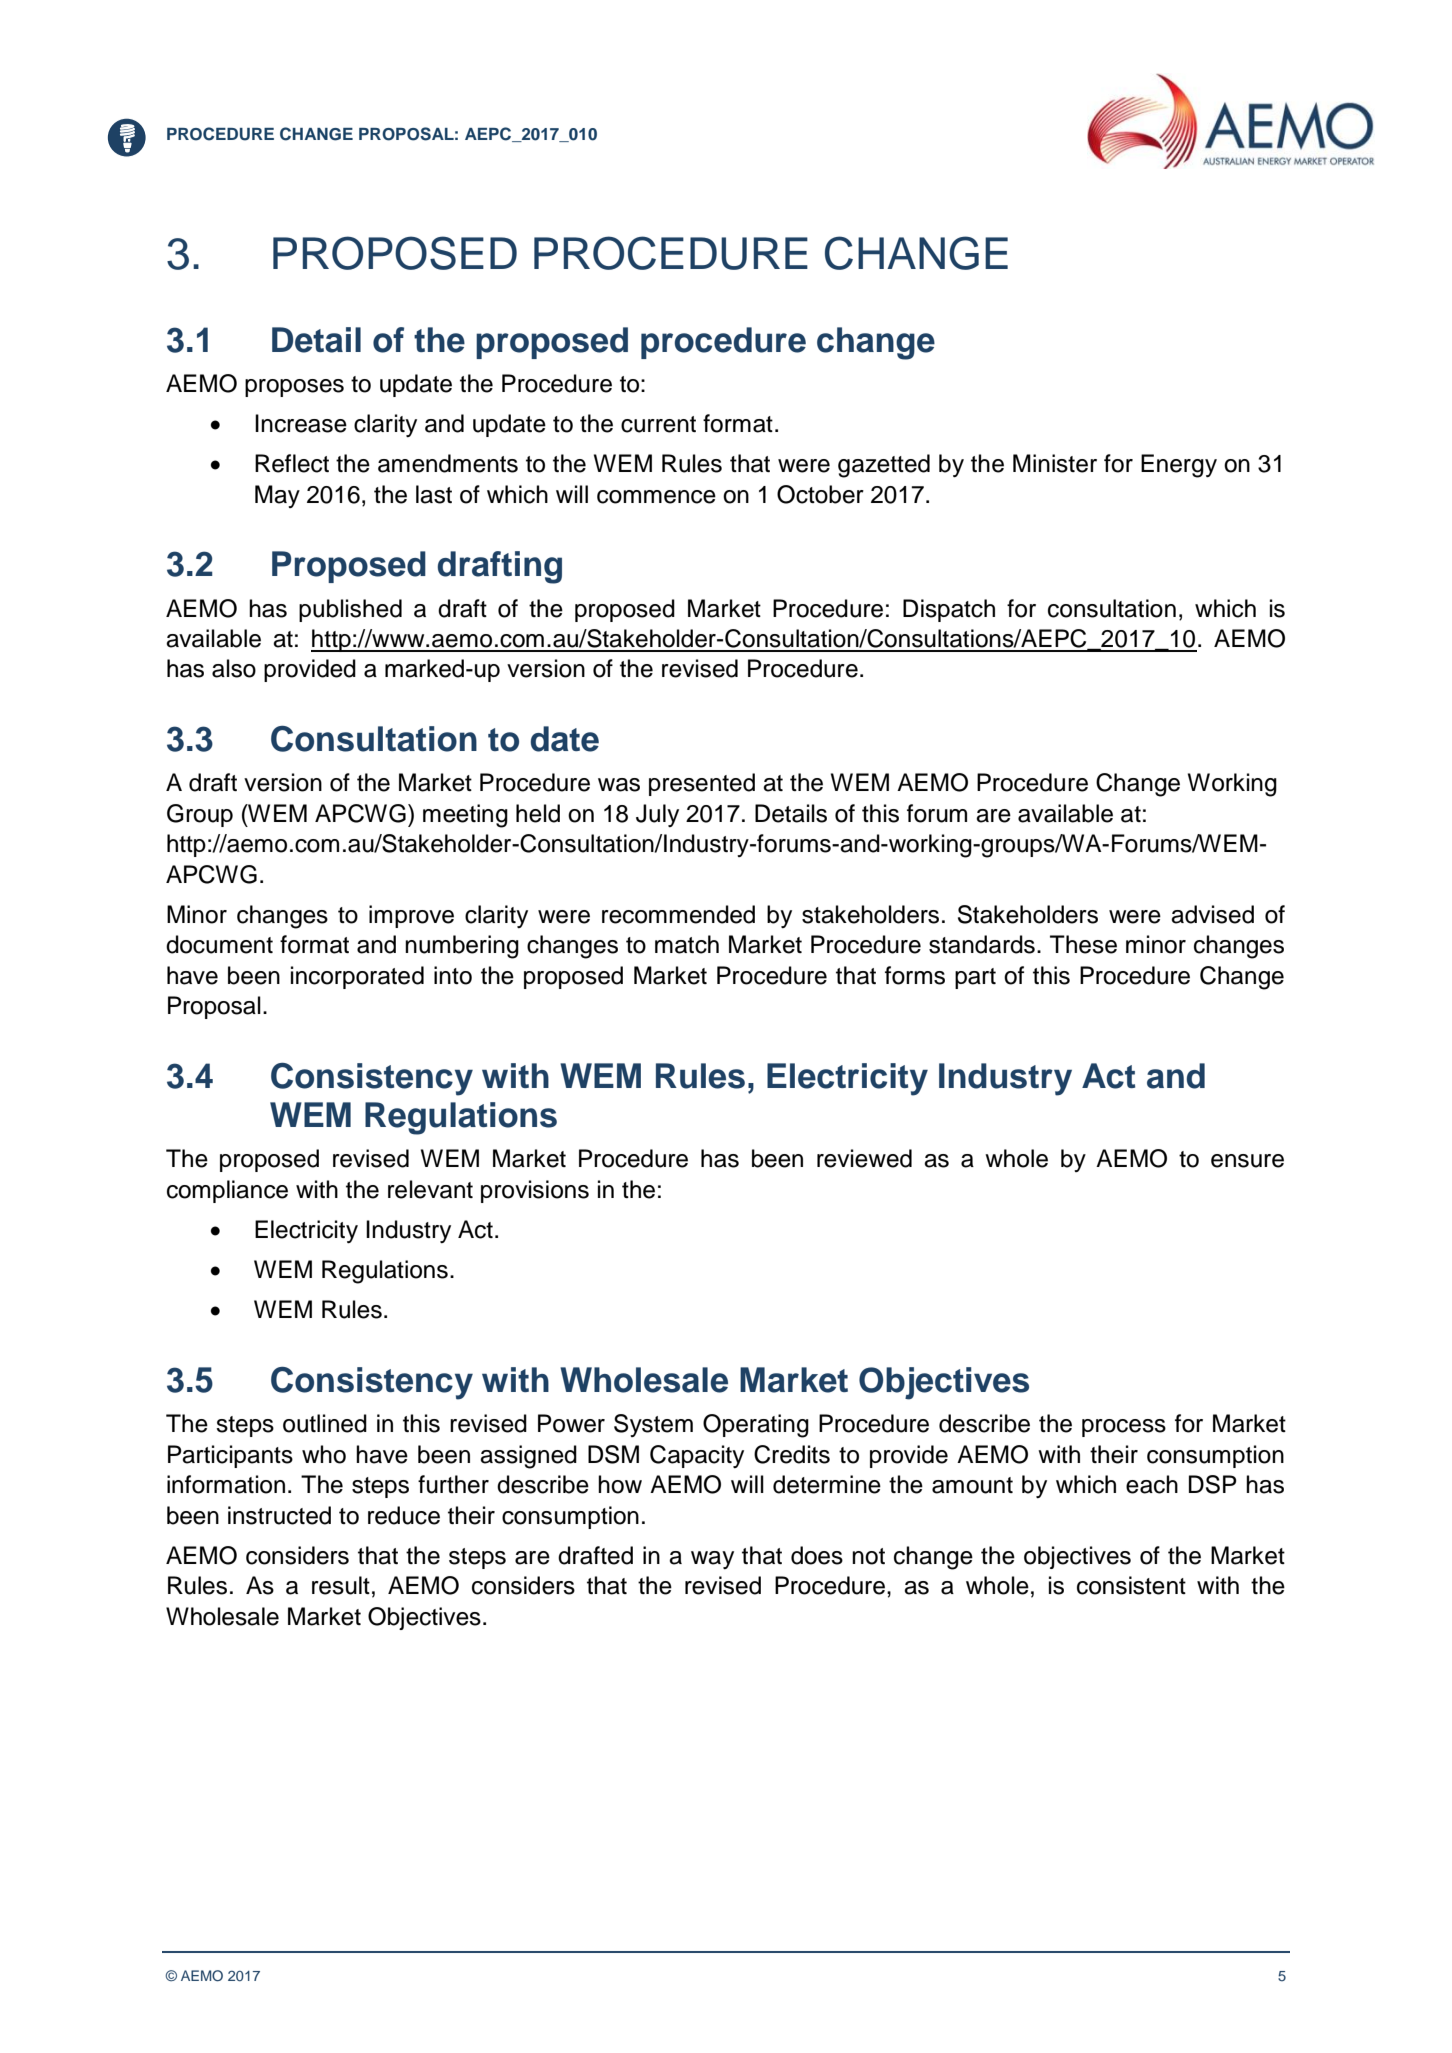  What do you see at coordinates (658, 424) in the image?
I see `current` at bounding box center [658, 424].
